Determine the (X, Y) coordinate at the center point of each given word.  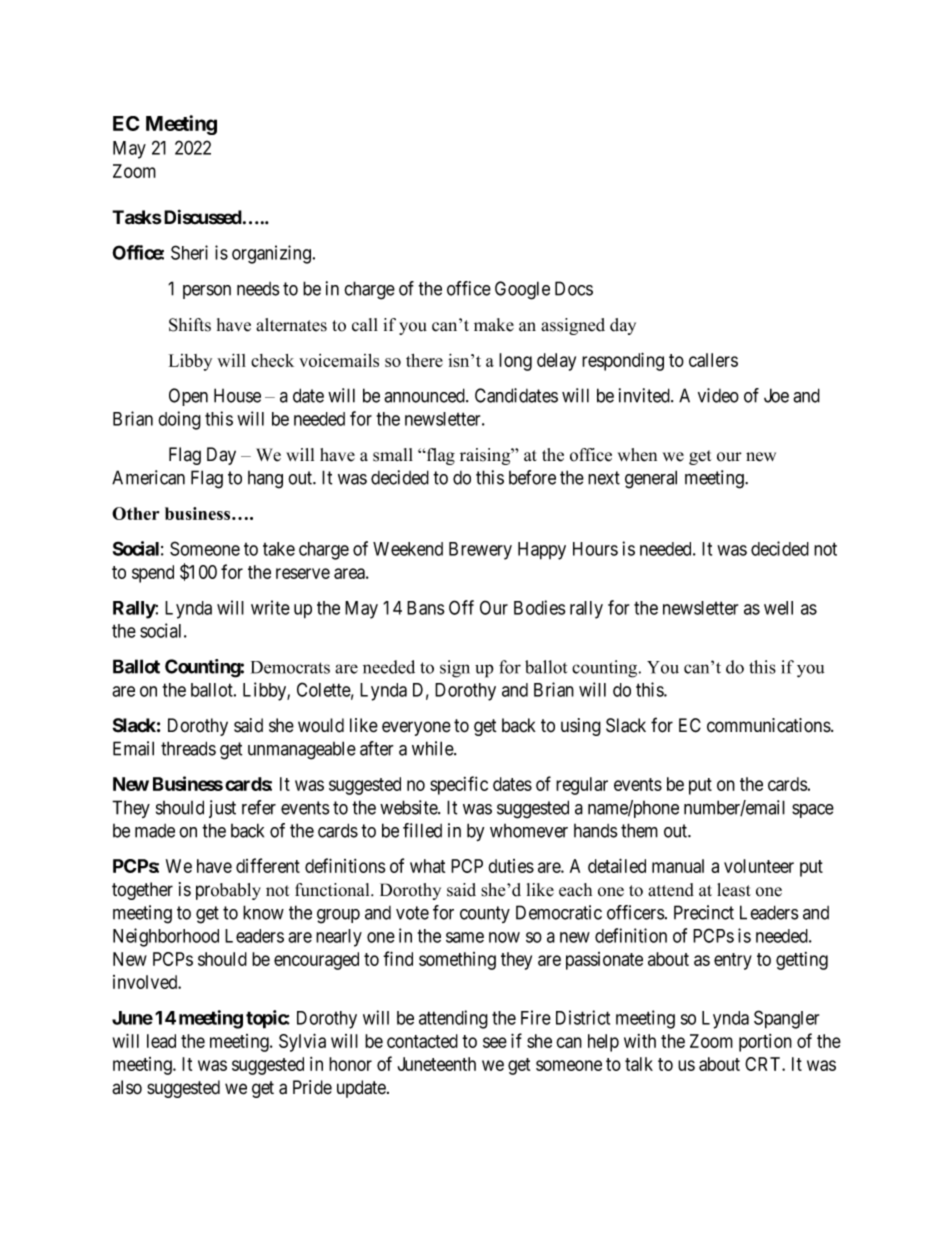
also (127, 1087)
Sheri (189, 252)
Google (522, 290)
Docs (574, 288)
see (495, 1042)
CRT (764, 1064)
